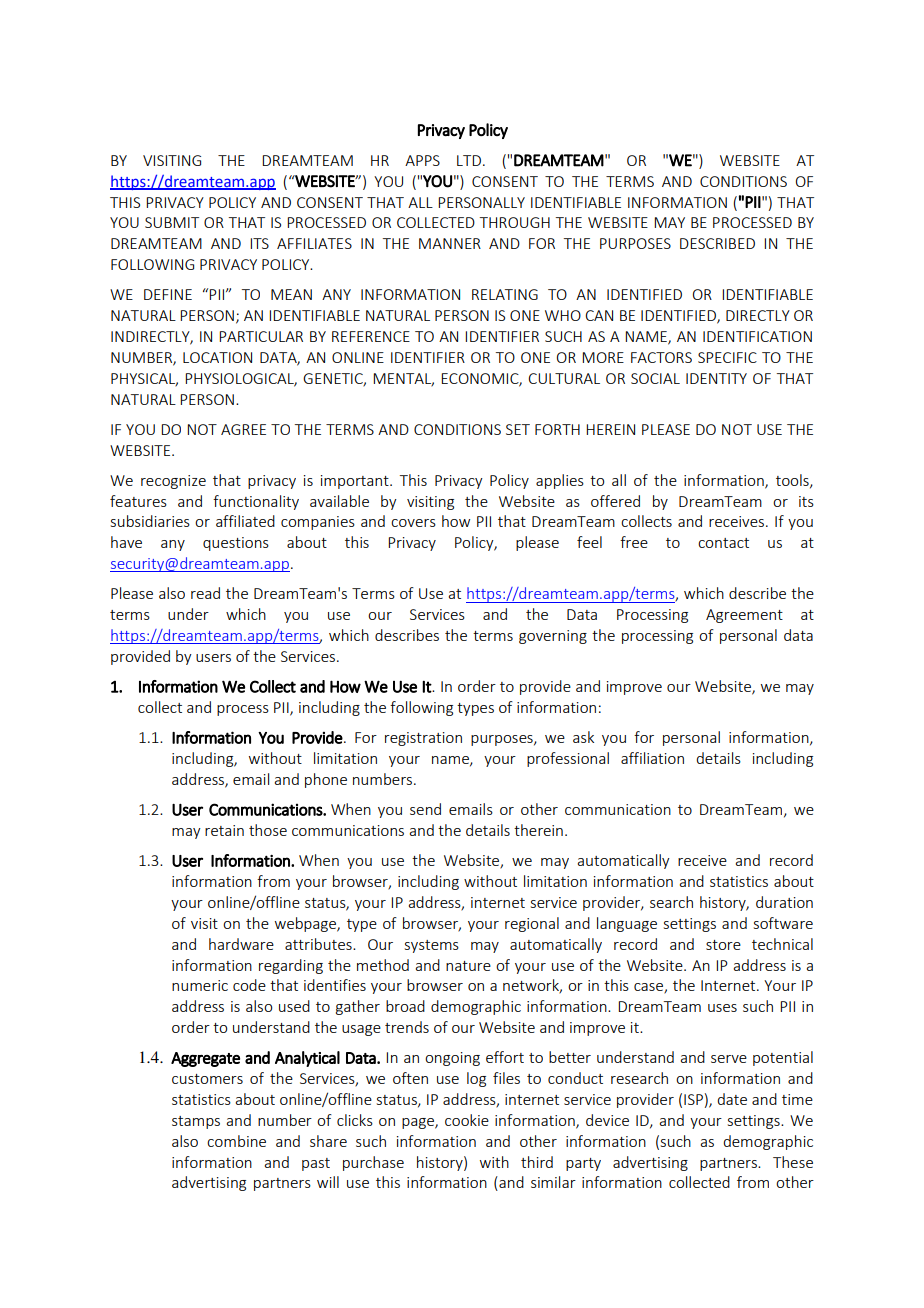 The height and width of the screenshot is (1308, 924). Describe the element at coordinates (716, 378) in the screenshot. I see `IDENTITY` at that location.
